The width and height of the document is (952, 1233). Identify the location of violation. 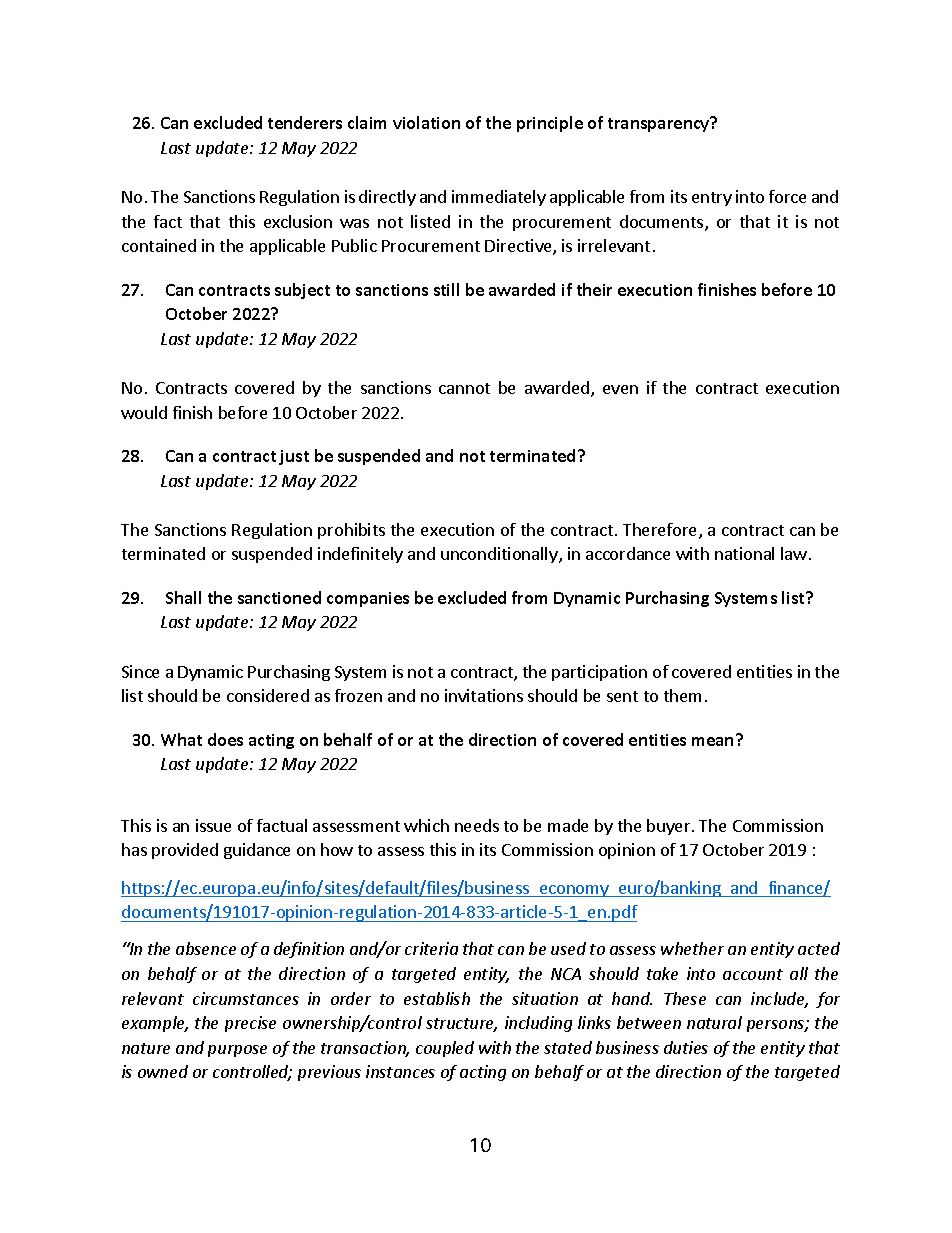
(426, 122).
